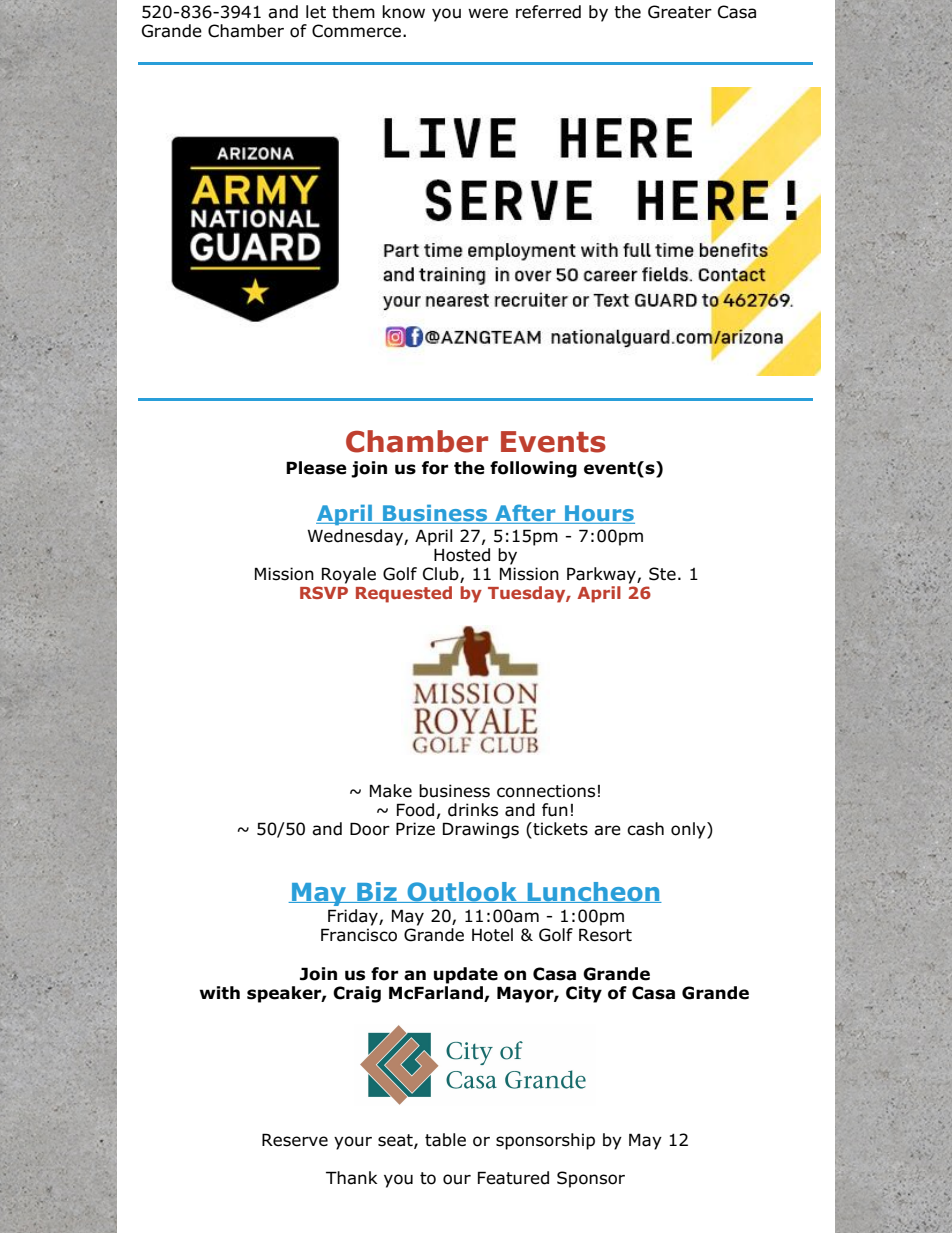 The height and width of the image is (1233, 952). What do you see at coordinates (680, 12) in the image?
I see `Greater` at bounding box center [680, 12].
